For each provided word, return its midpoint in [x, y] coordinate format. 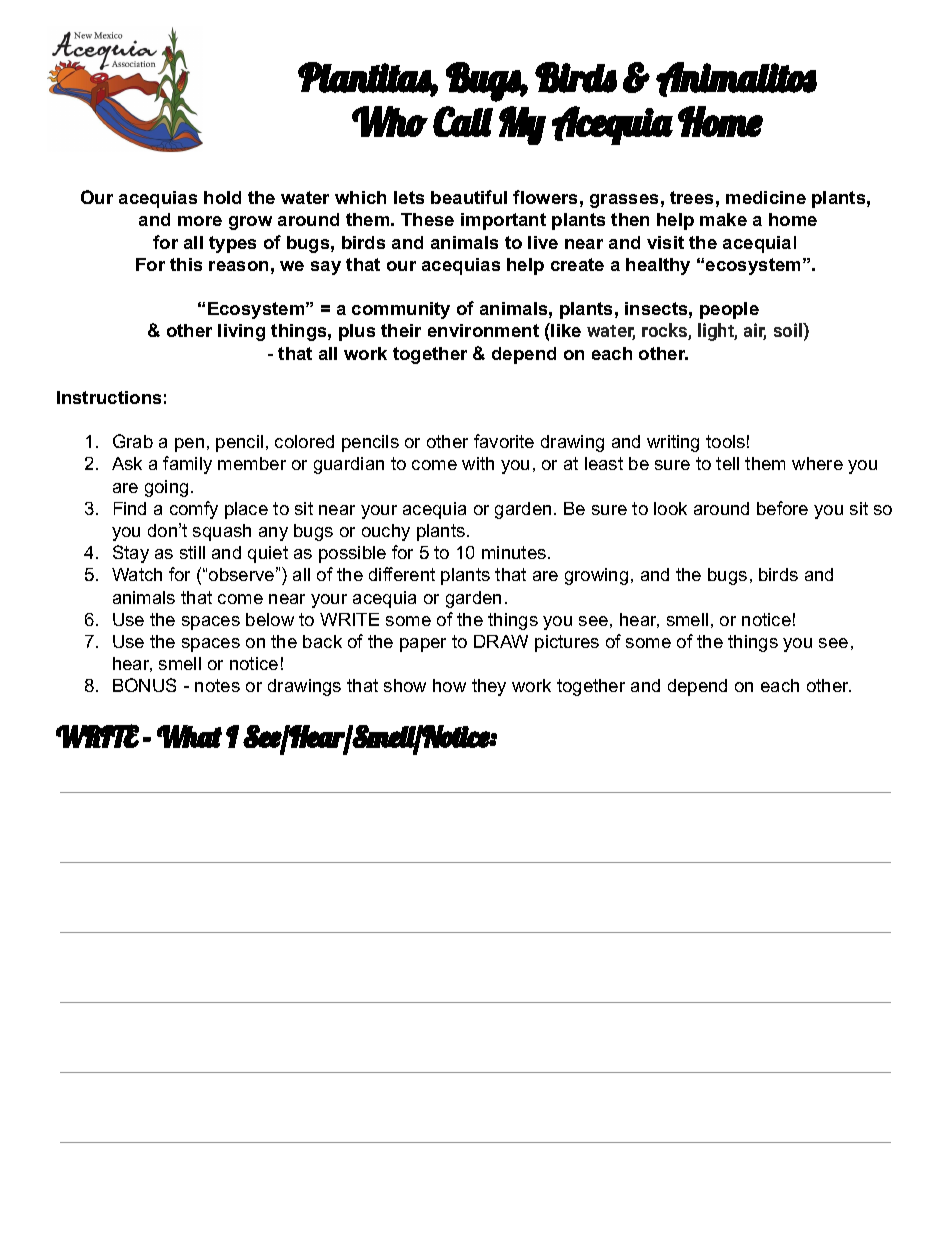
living [241, 332]
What [189, 736]
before [782, 508]
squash [222, 532]
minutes [514, 552]
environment [483, 330]
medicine [766, 197]
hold [222, 197]
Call [463, 121]
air [755, 331]
